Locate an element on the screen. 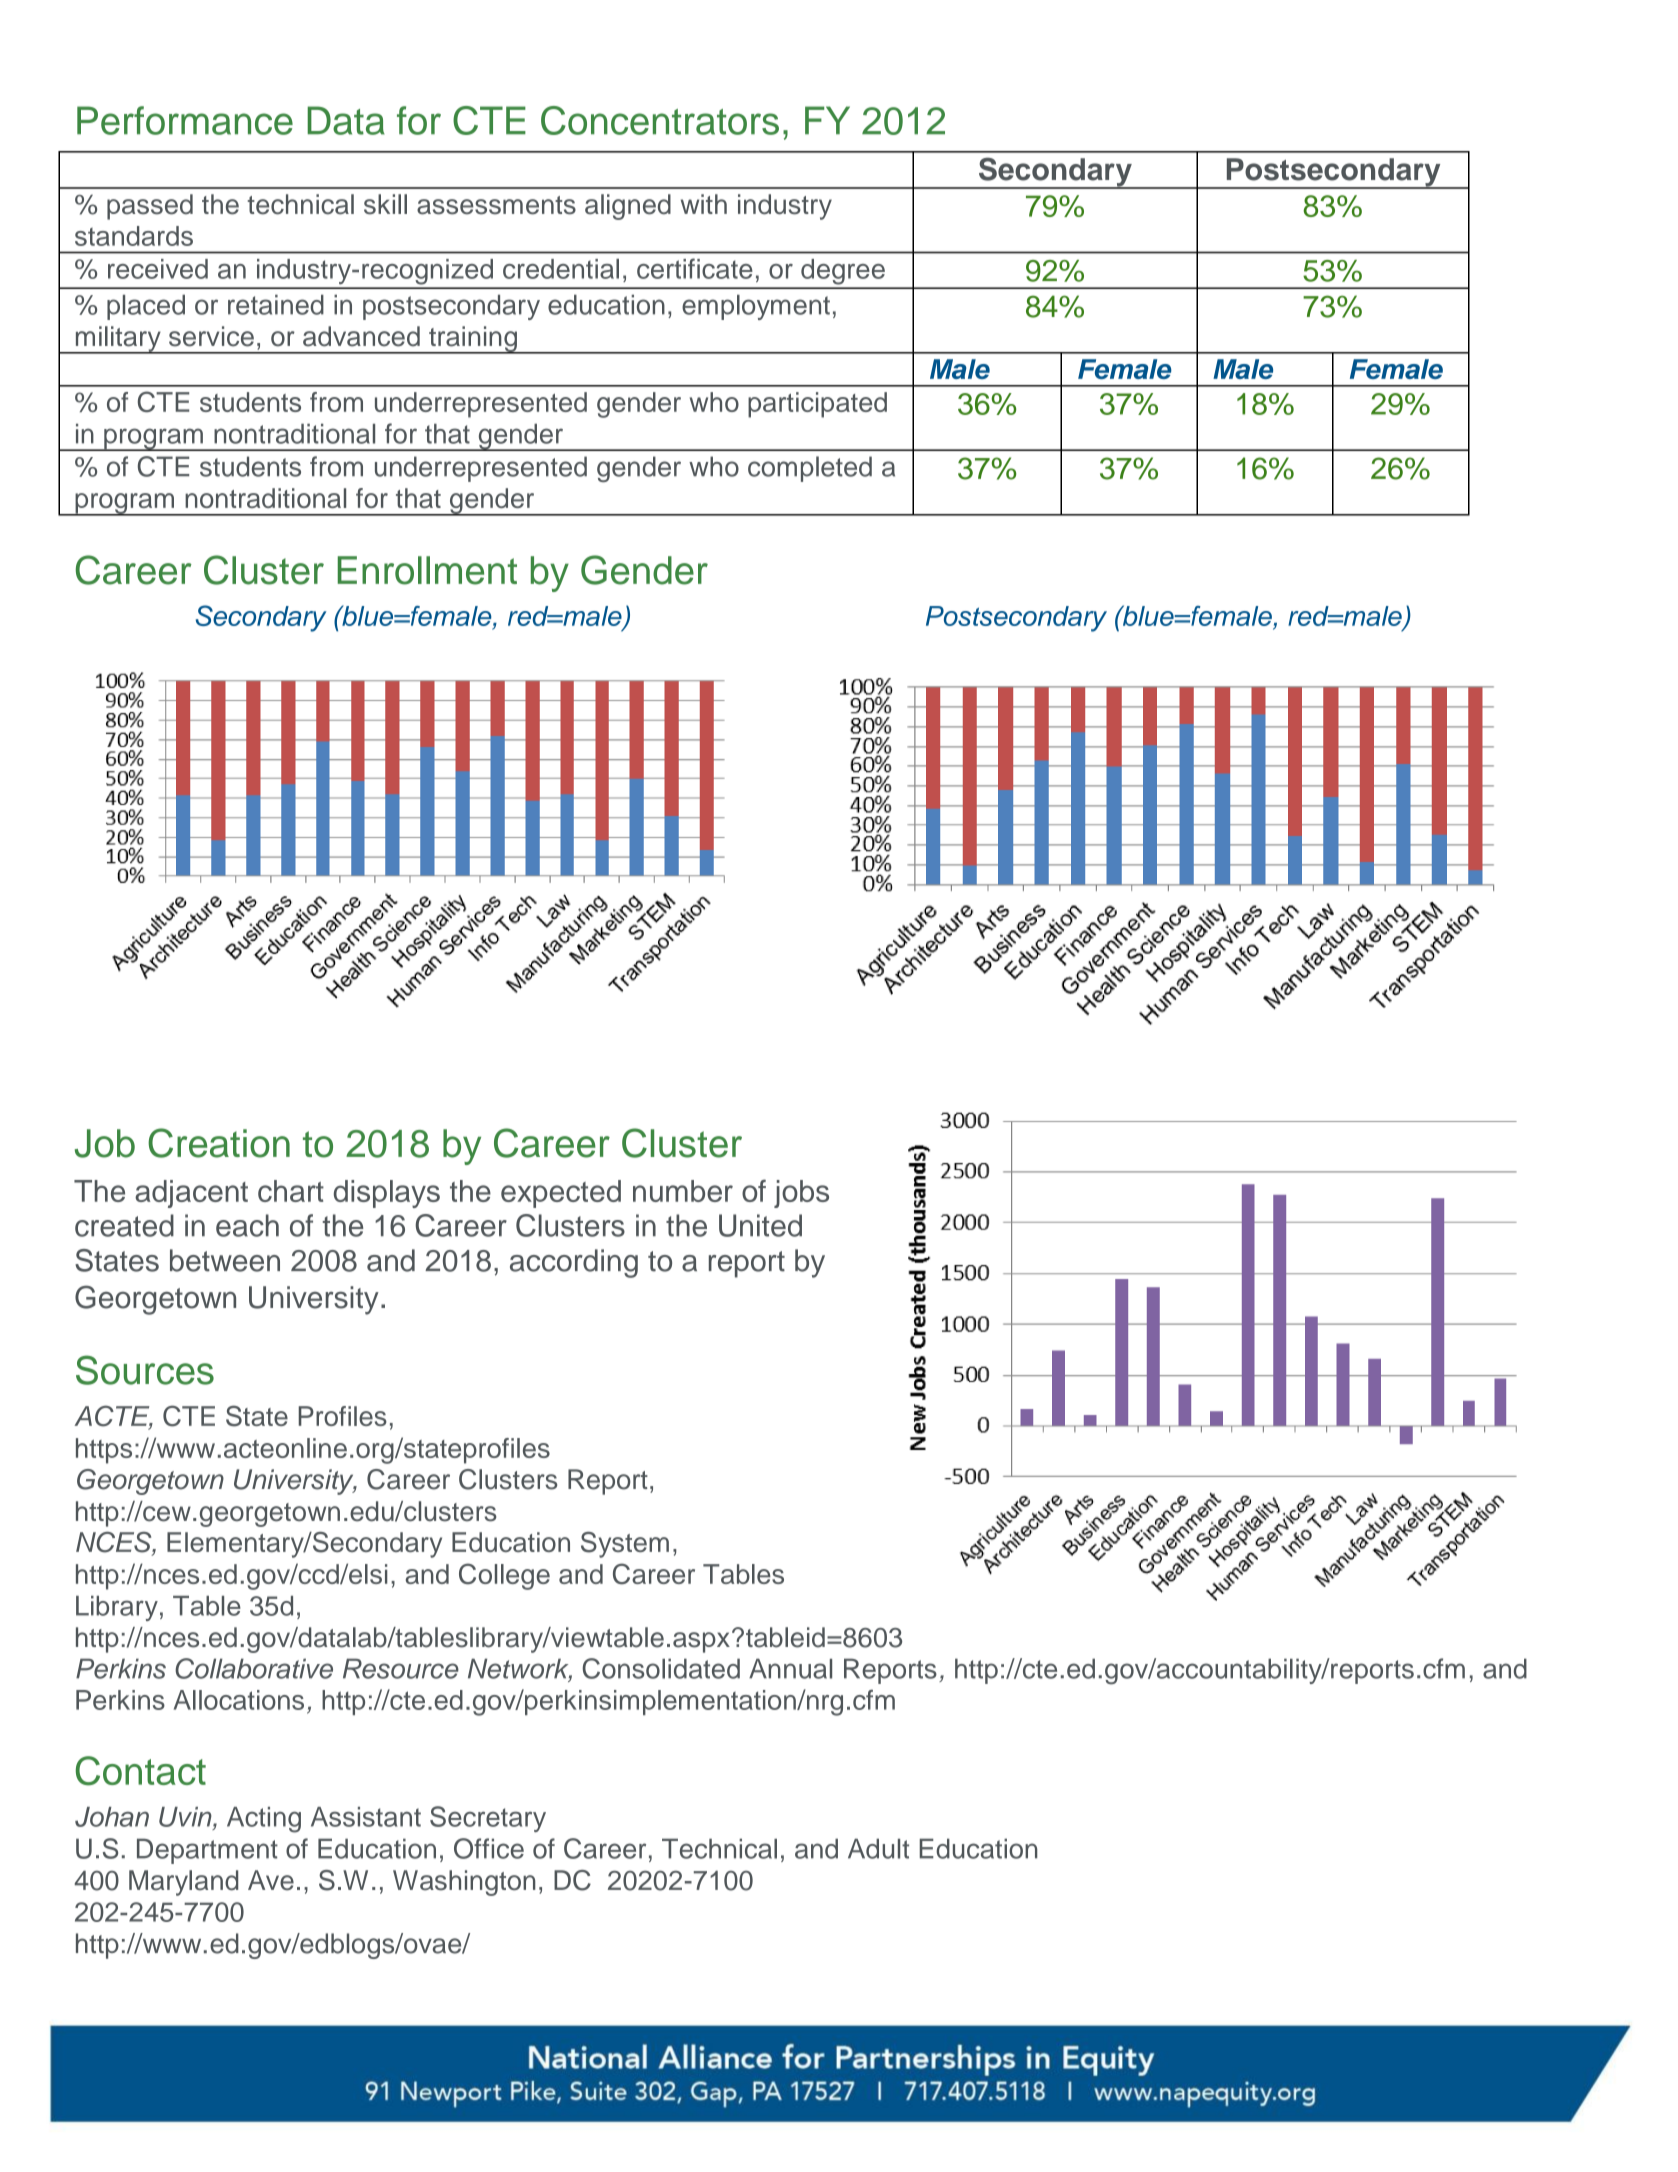  jobs is located at coordinates (801, 1194).
